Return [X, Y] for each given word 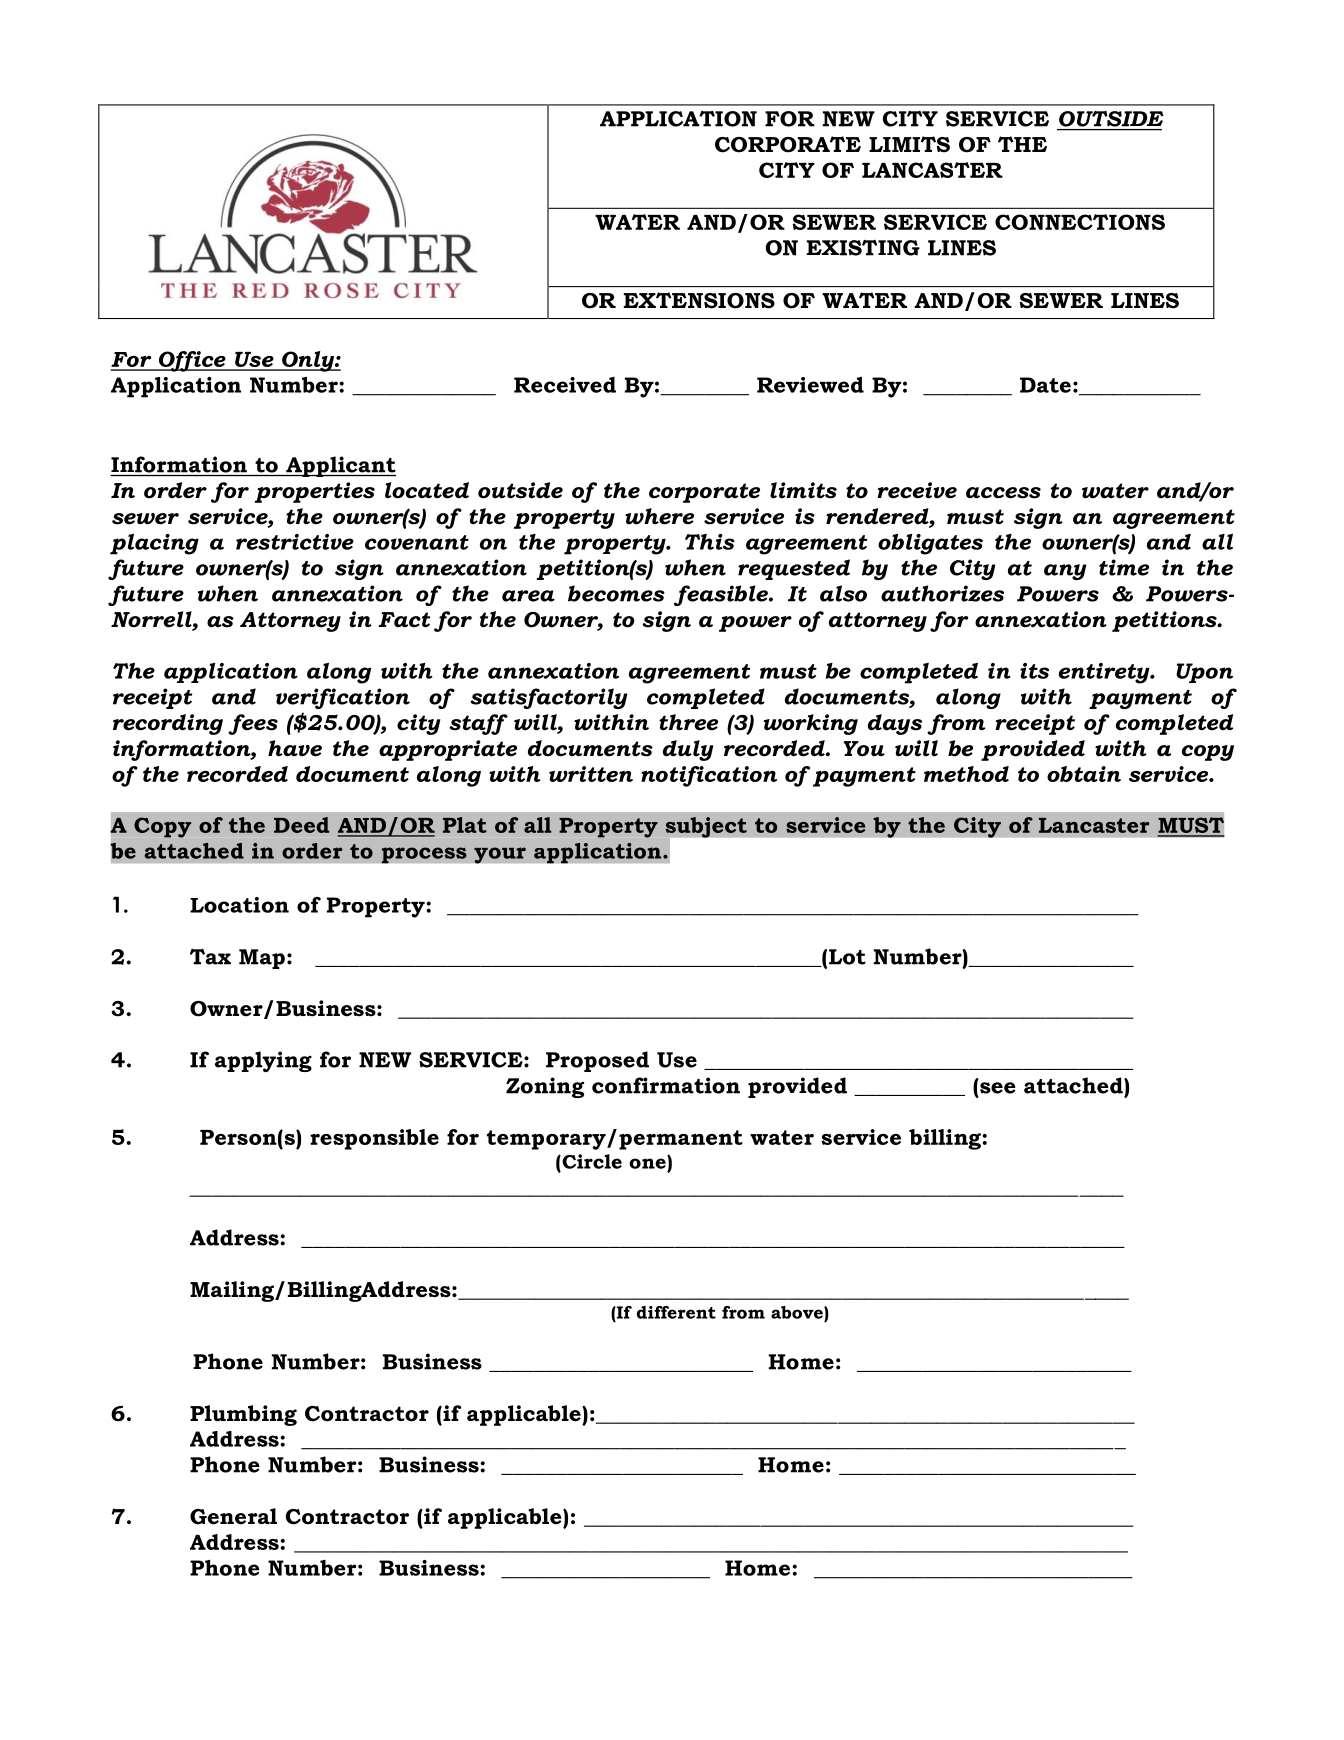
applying [263, 1061]
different [676, 1312]
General [233, 1516]
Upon [1204, 673]
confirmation [666, 1085]
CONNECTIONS [1080, 222]
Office [192, 361]
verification [343, 698]
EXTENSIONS [699, 300]
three [688, 722]
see [998, 1088]
